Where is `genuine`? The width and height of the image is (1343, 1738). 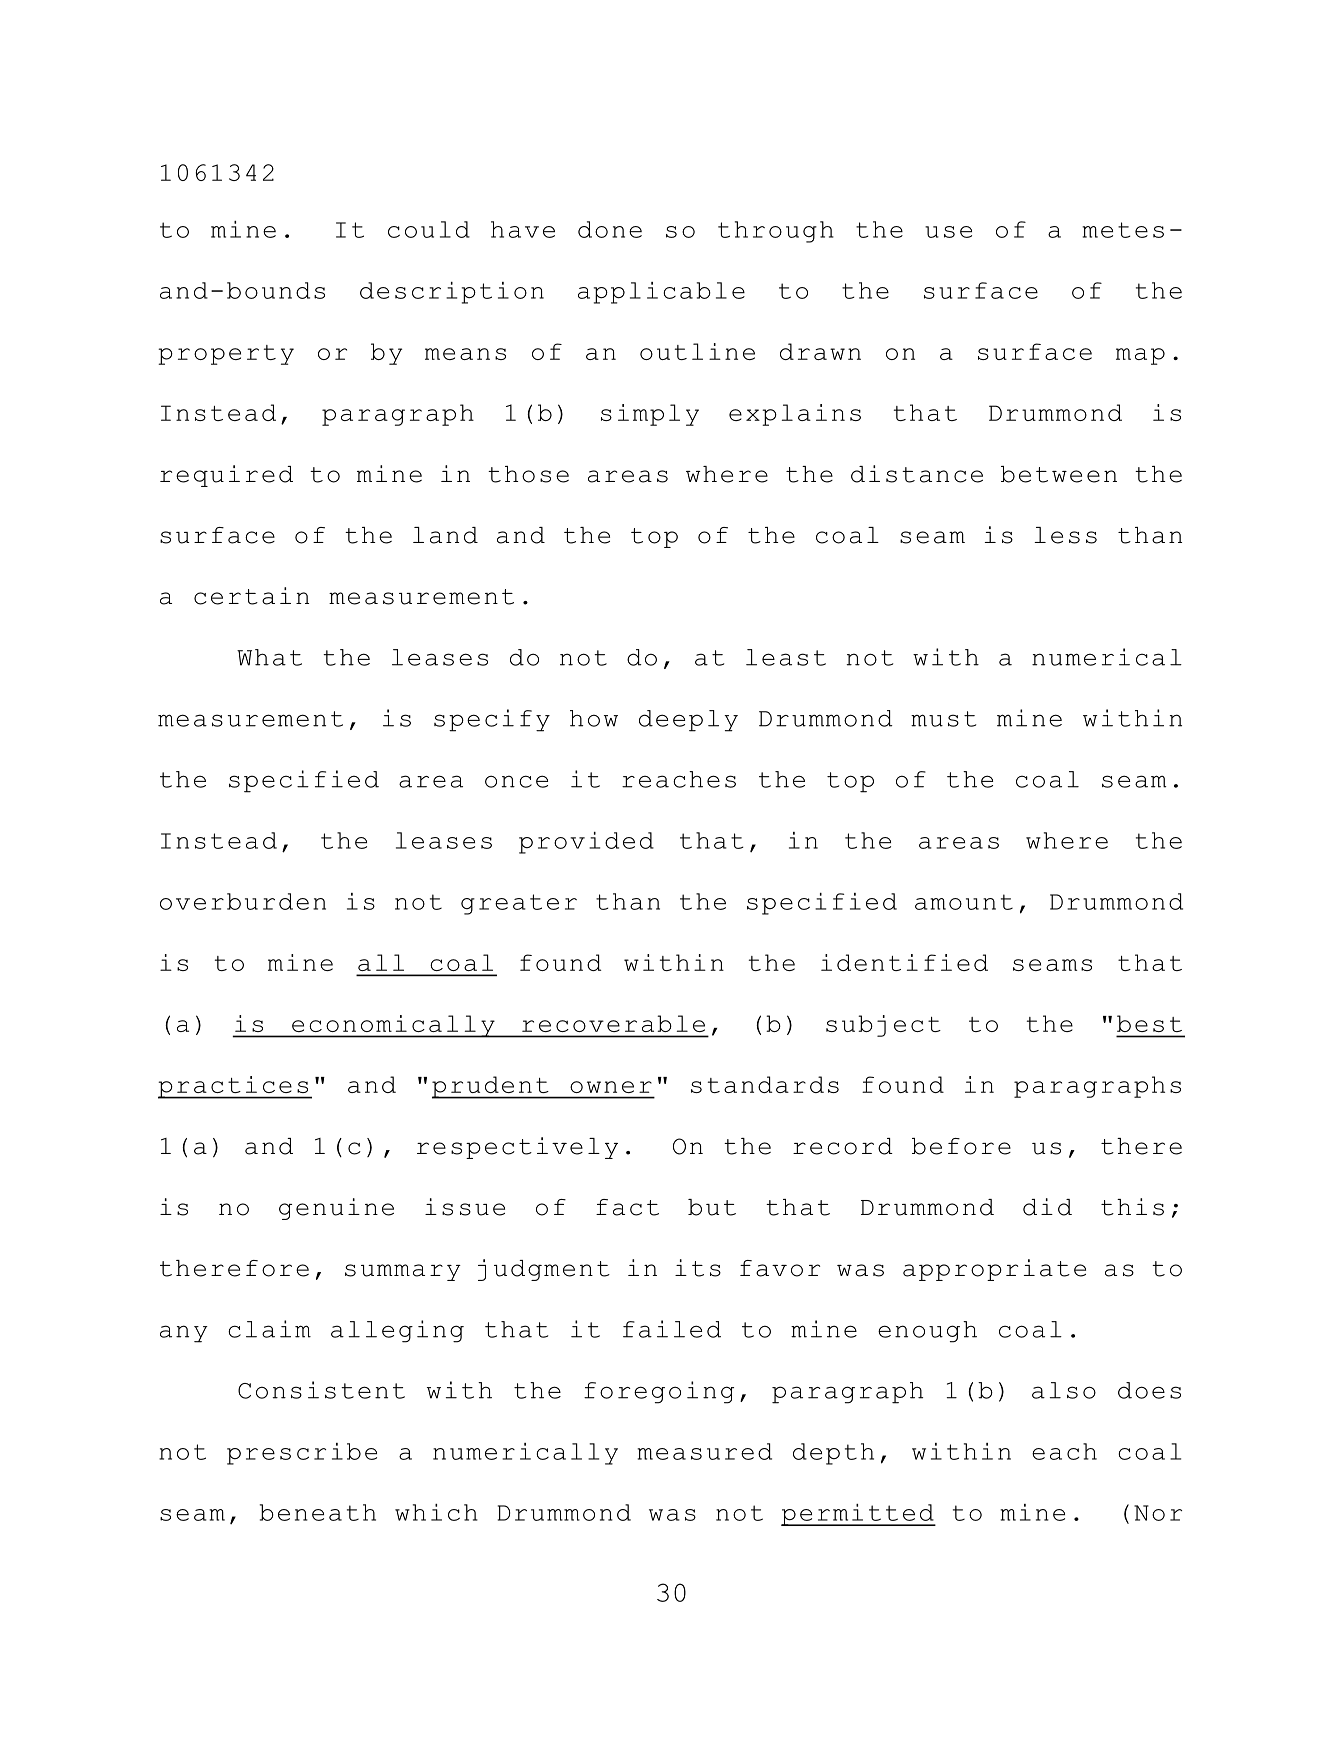 genuine is located at coordinates (336, 1209).
